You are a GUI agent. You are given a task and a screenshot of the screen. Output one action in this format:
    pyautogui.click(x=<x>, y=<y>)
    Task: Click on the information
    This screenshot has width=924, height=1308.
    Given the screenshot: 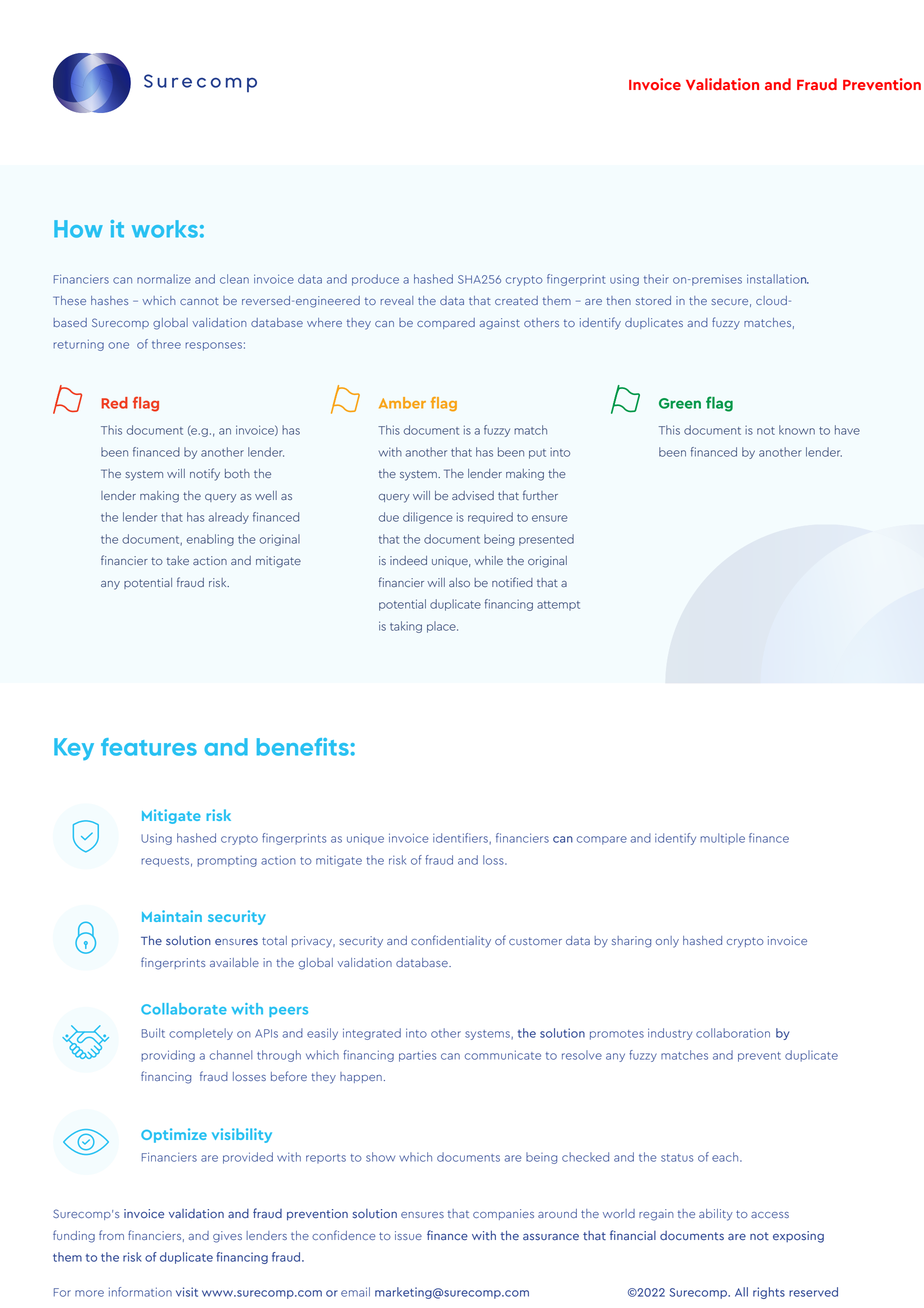 What is the action you would take?
    pyautogui.click(x=140, y=1292)
